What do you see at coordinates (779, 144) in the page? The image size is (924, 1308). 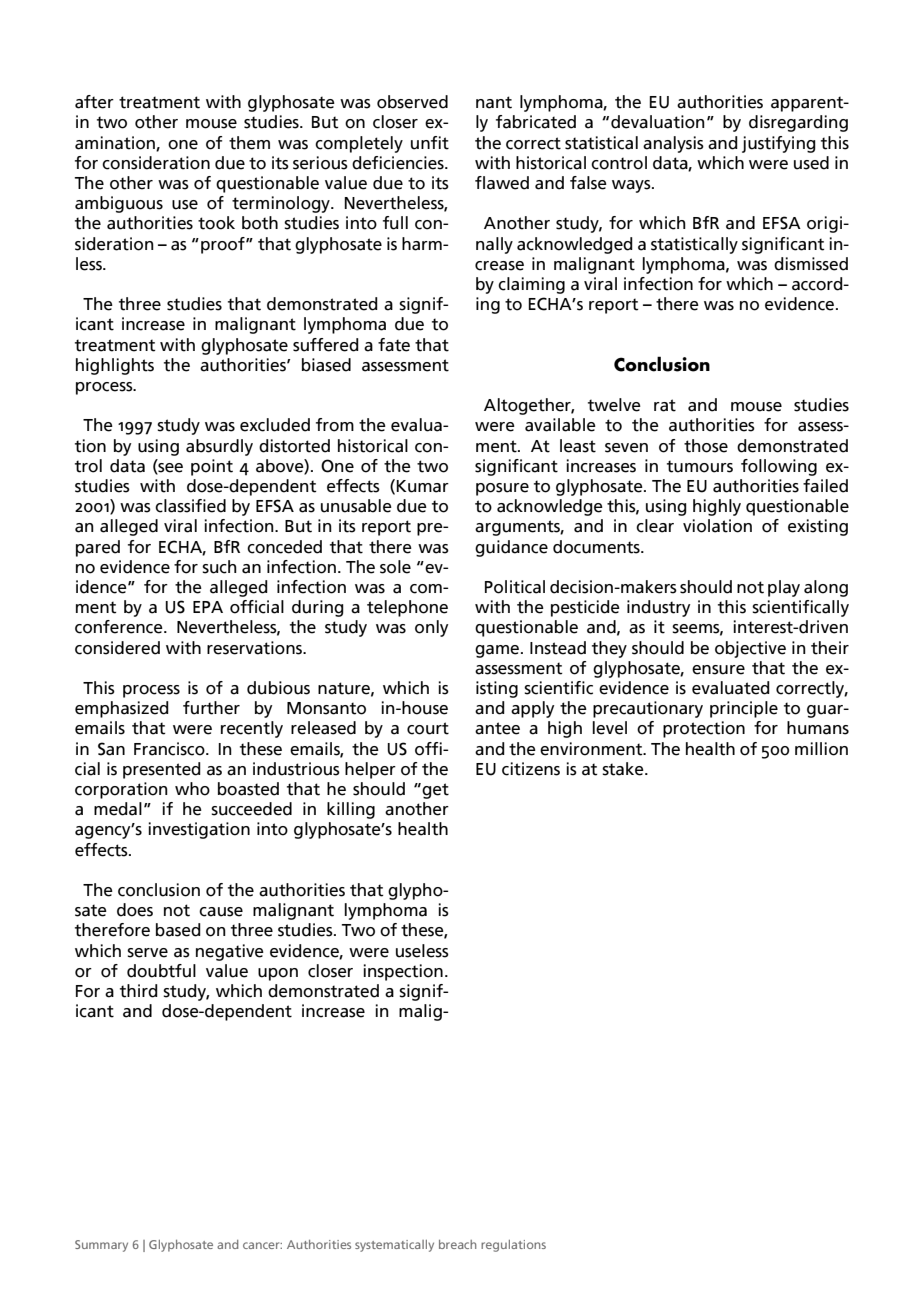 I see `justifying` at bounding box center [779, 144].
